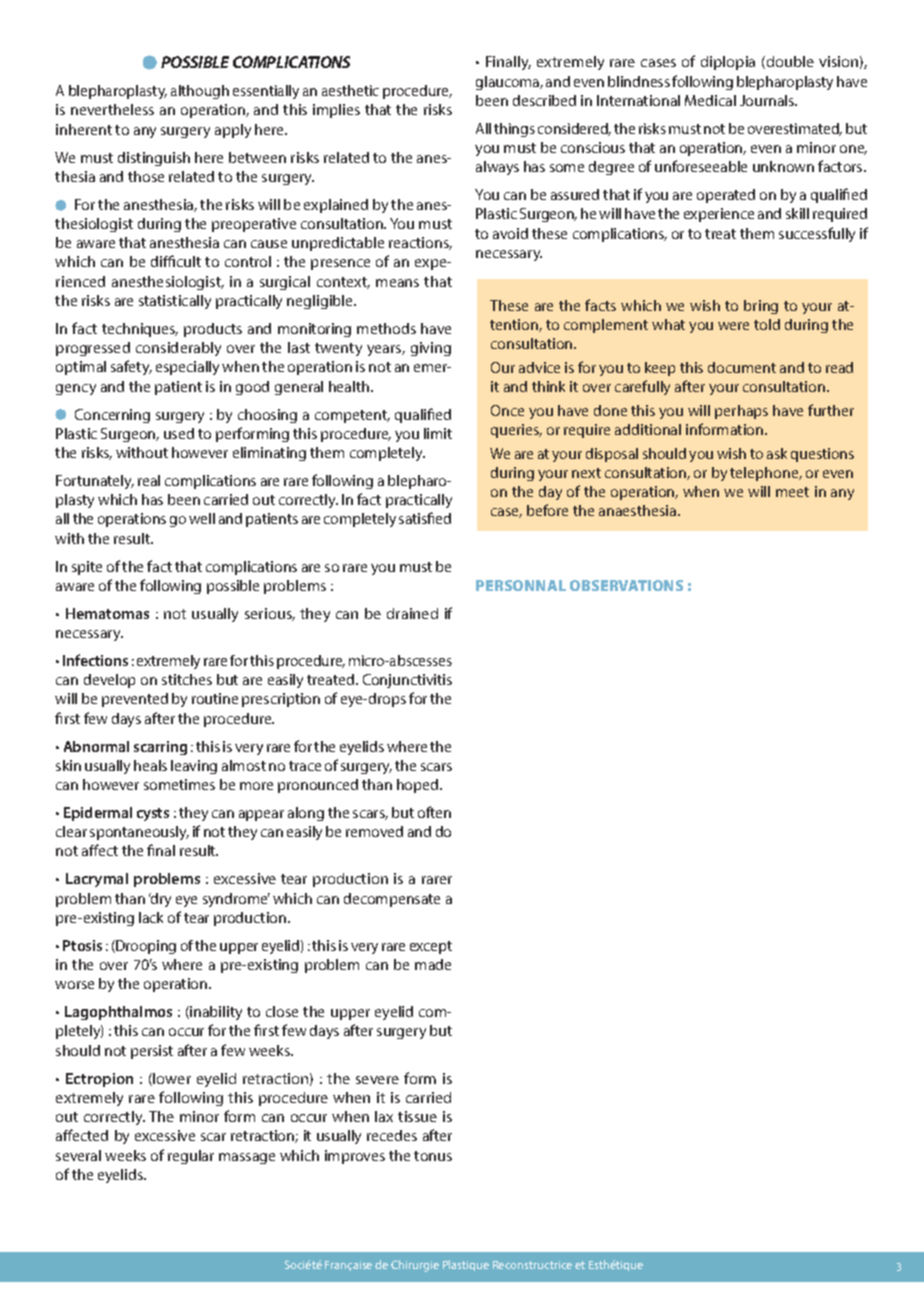 This document has width=924, height=1308. Describe the element at coordinates (417, 1116) in the document. I see `tissue` at that location.
